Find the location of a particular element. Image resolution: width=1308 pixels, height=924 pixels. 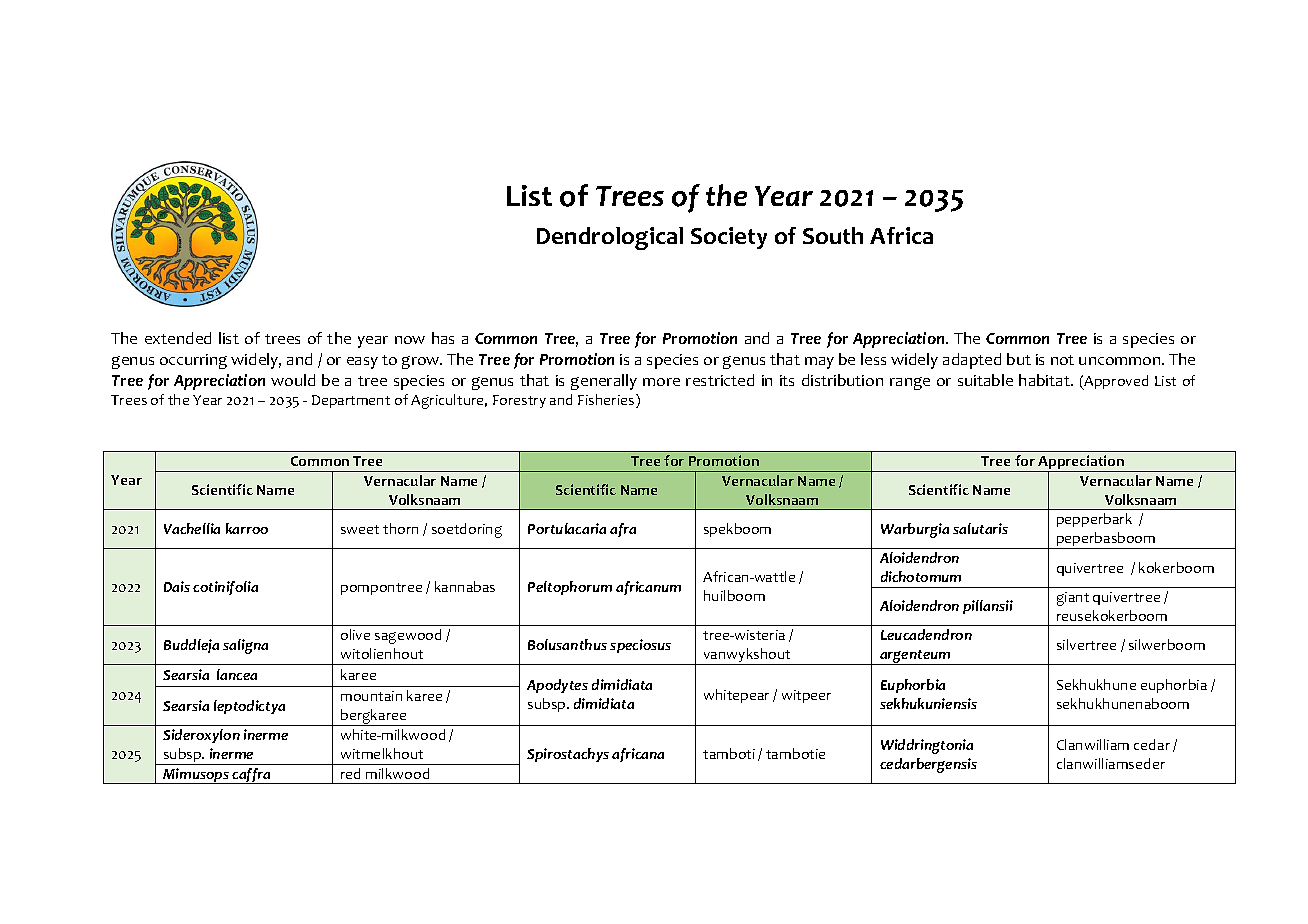

South is located at coordinates (833, 235).
